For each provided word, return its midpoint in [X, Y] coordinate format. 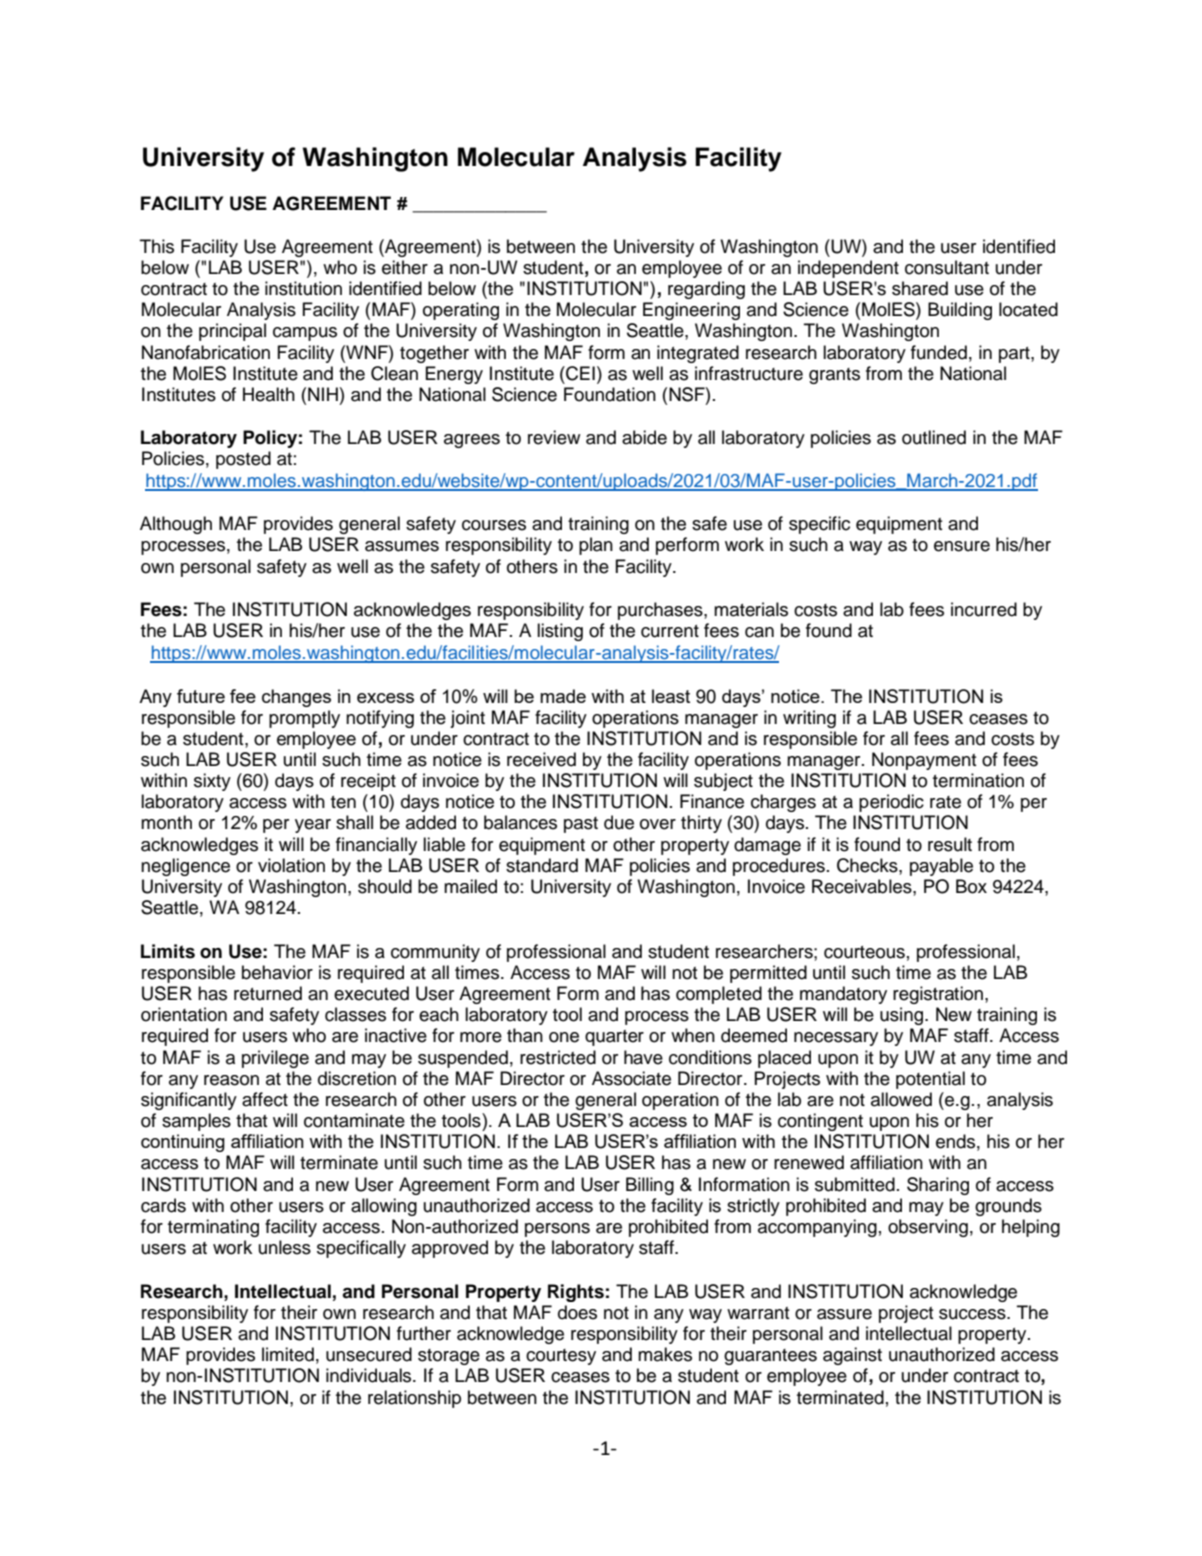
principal [232, 332]
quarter [614, 1038]
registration [939, 995]
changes [296, 698]
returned [268, 993]
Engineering [691, 311]
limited [288, 1354]
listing [560, 632]
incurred [984, 609]
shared [920, 288]
